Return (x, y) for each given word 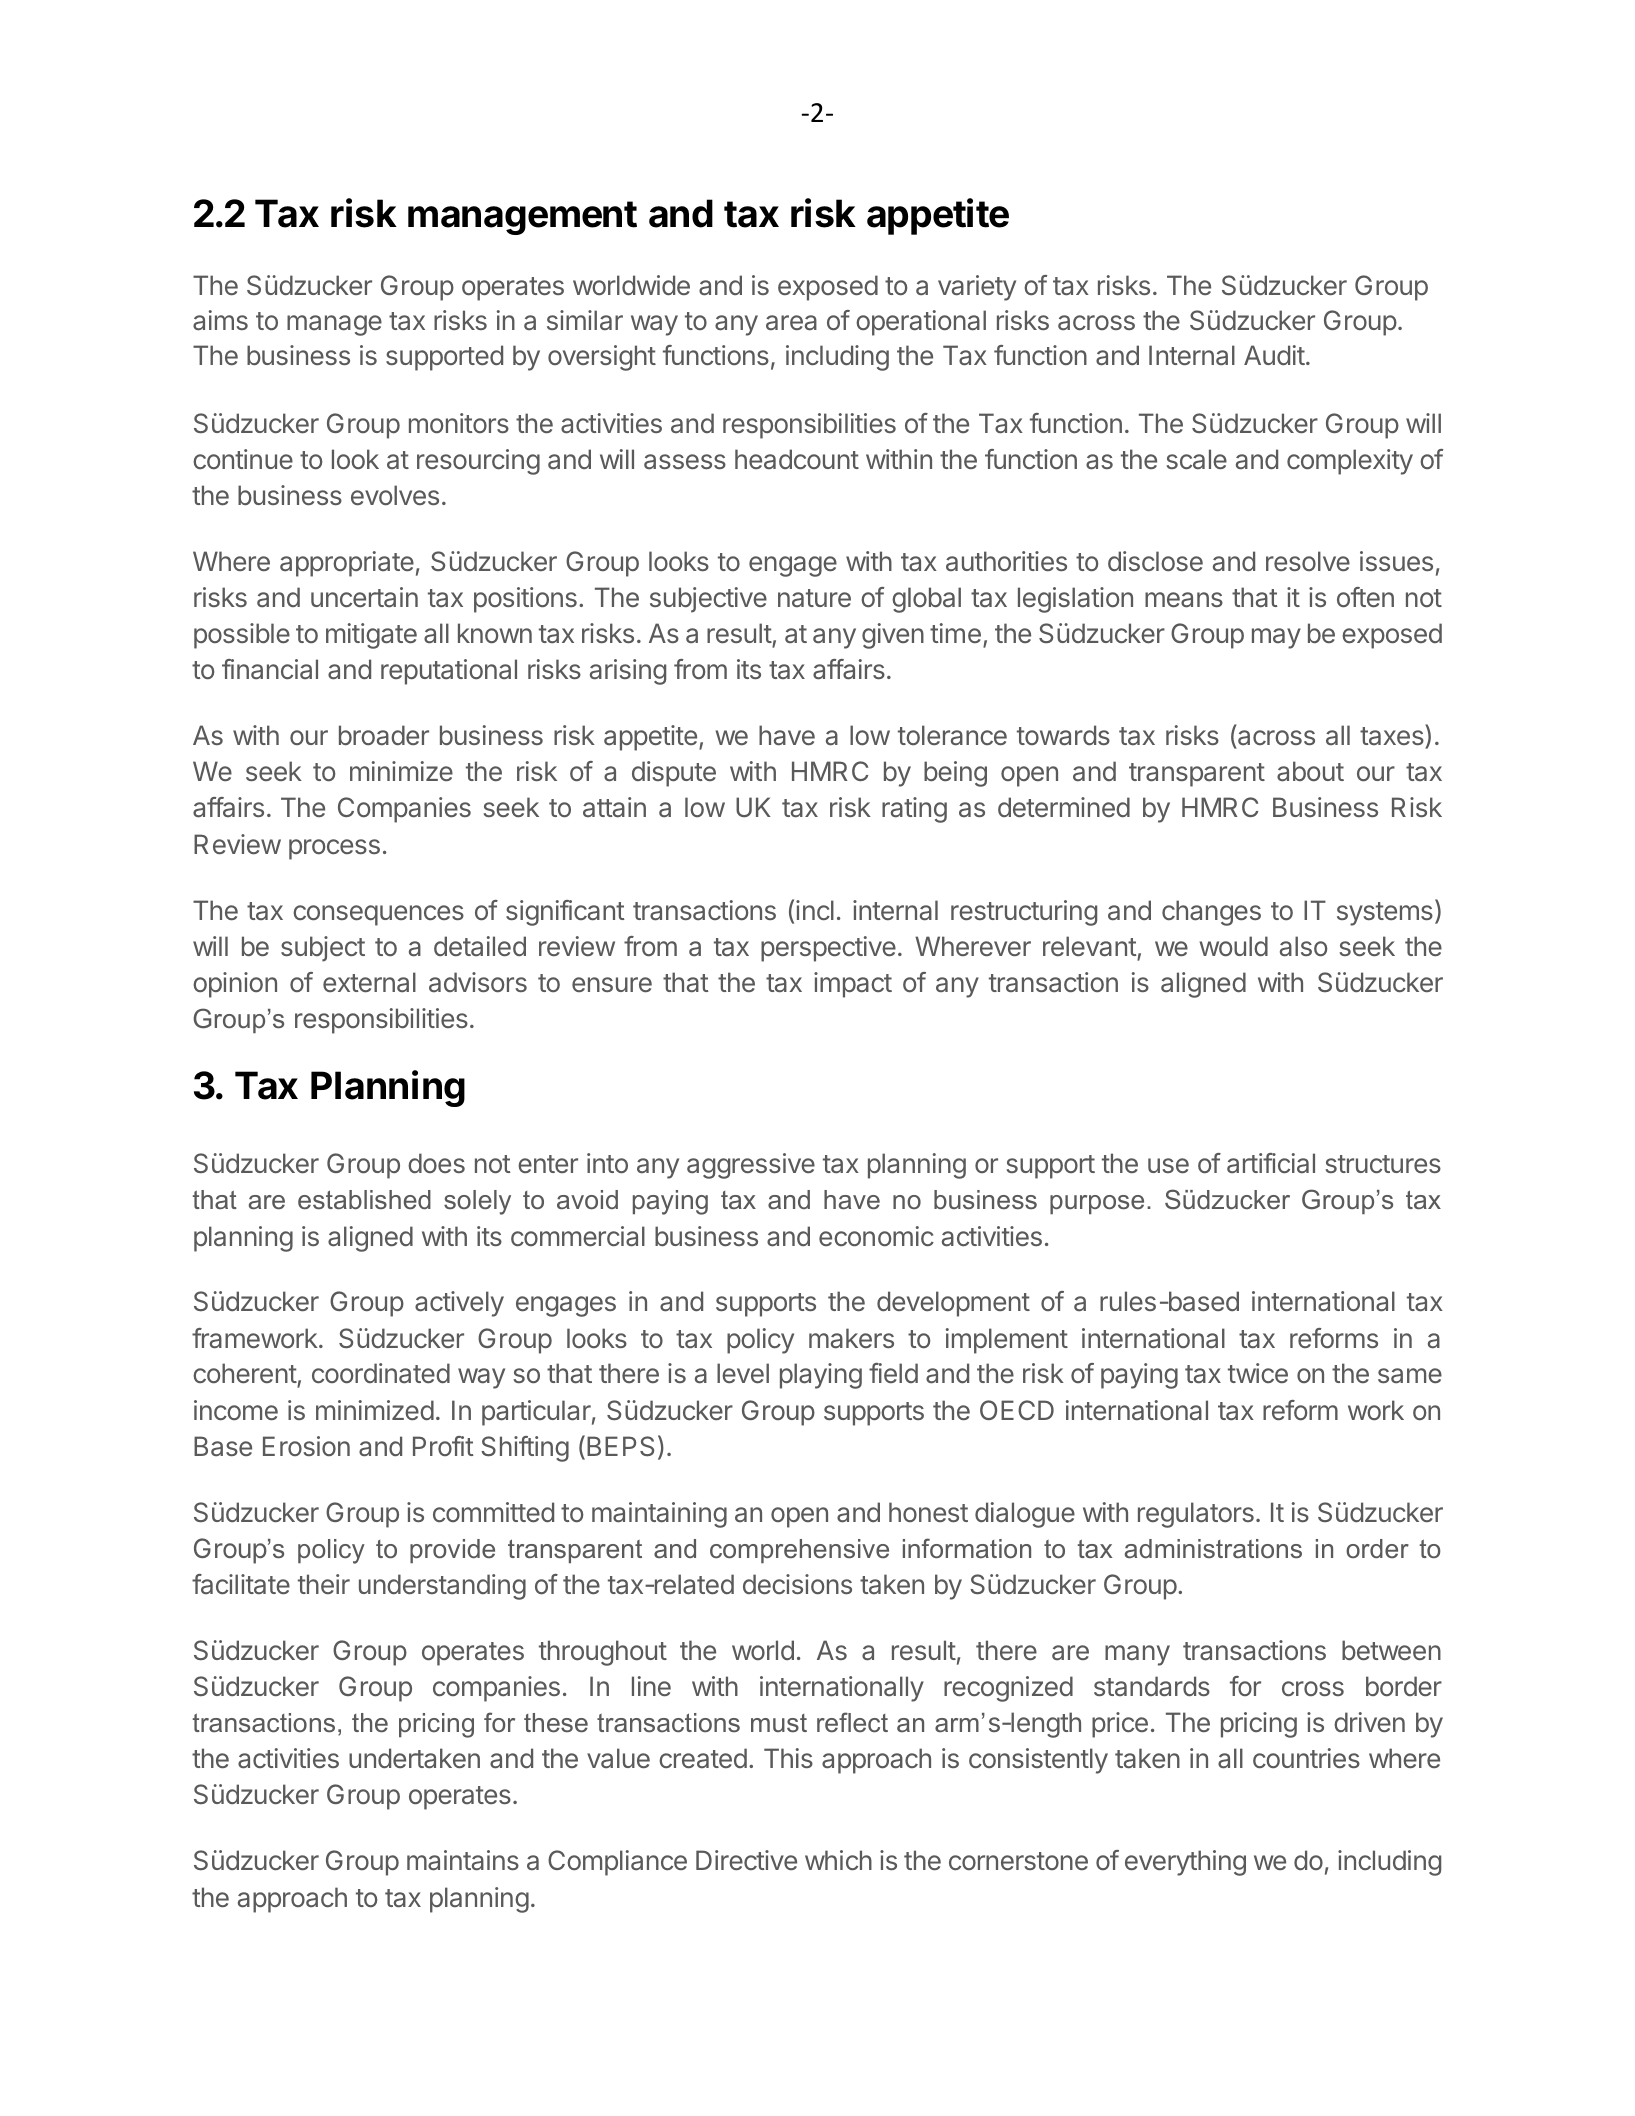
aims (220, 320)
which (838, 1860)
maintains (463, 1860)
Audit (1274, 355)
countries (1306, 1758)
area (791, 323)
